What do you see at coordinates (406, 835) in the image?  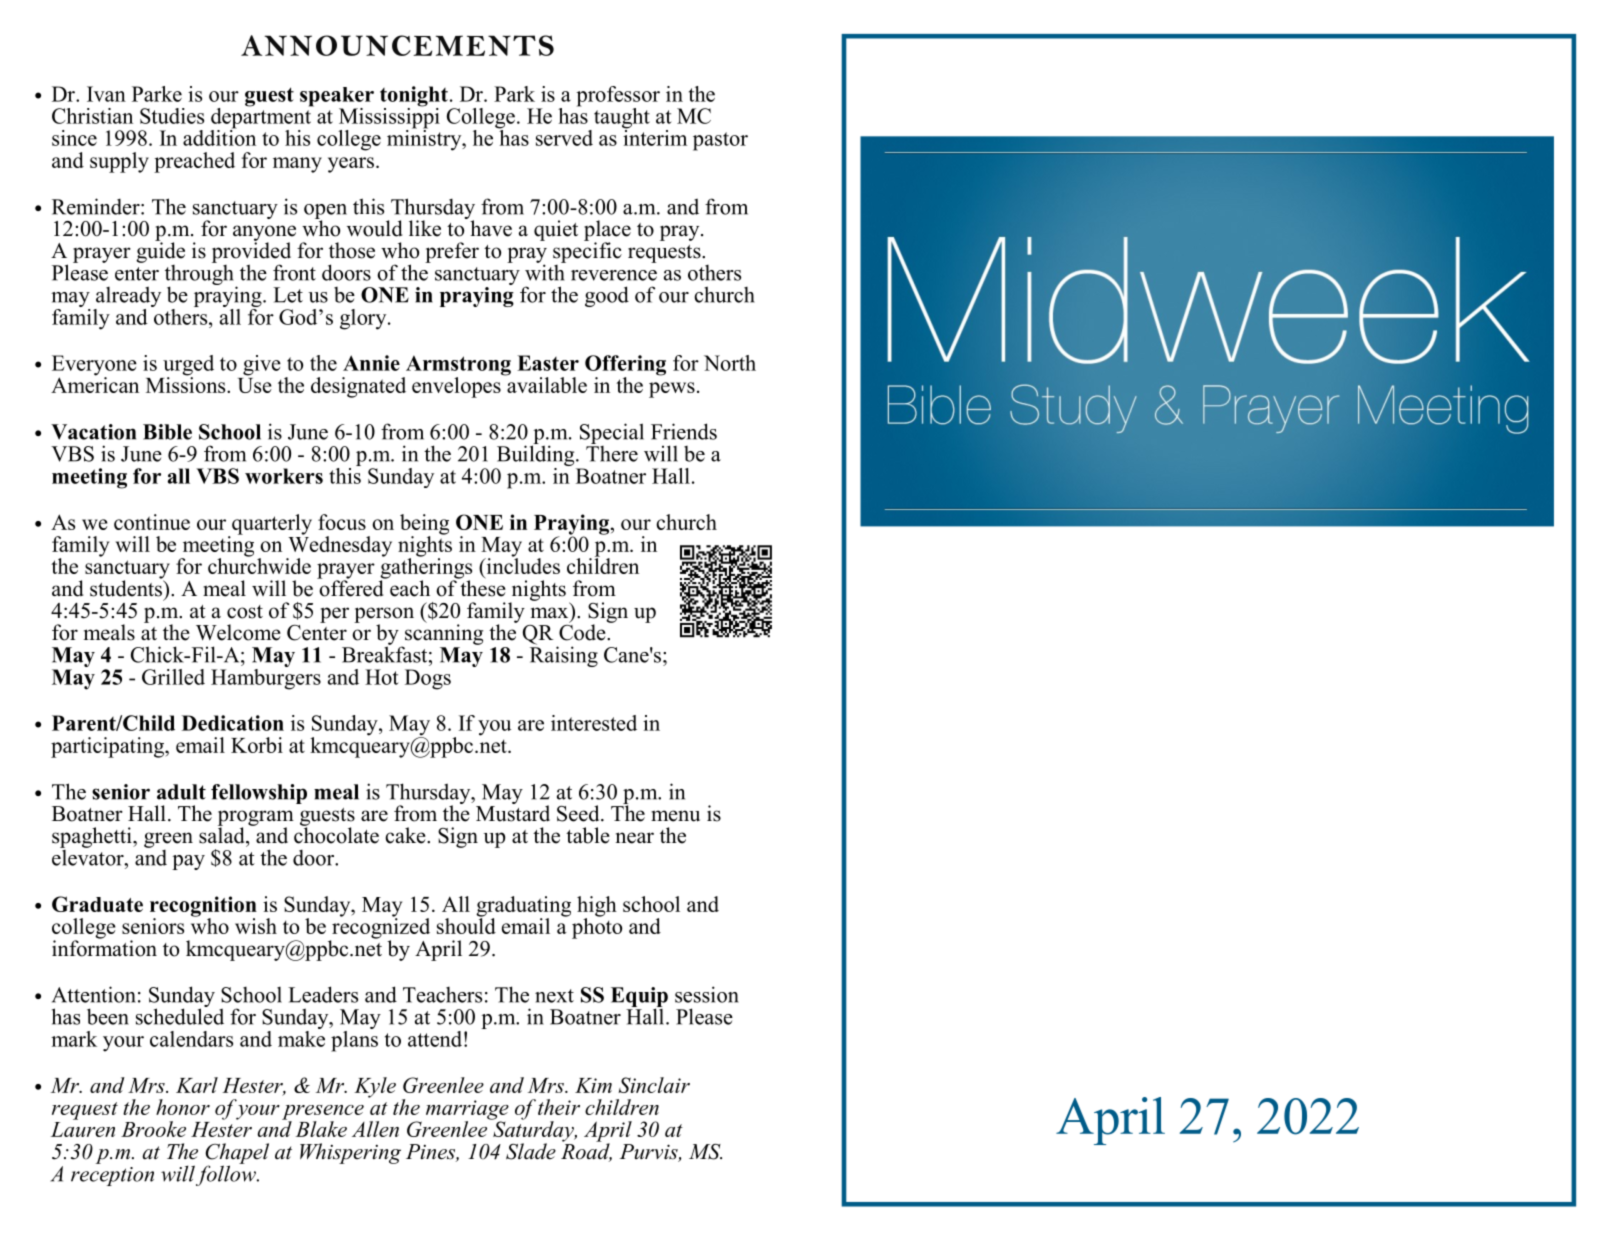 I see `cake` at bounding box center [406, 835].
